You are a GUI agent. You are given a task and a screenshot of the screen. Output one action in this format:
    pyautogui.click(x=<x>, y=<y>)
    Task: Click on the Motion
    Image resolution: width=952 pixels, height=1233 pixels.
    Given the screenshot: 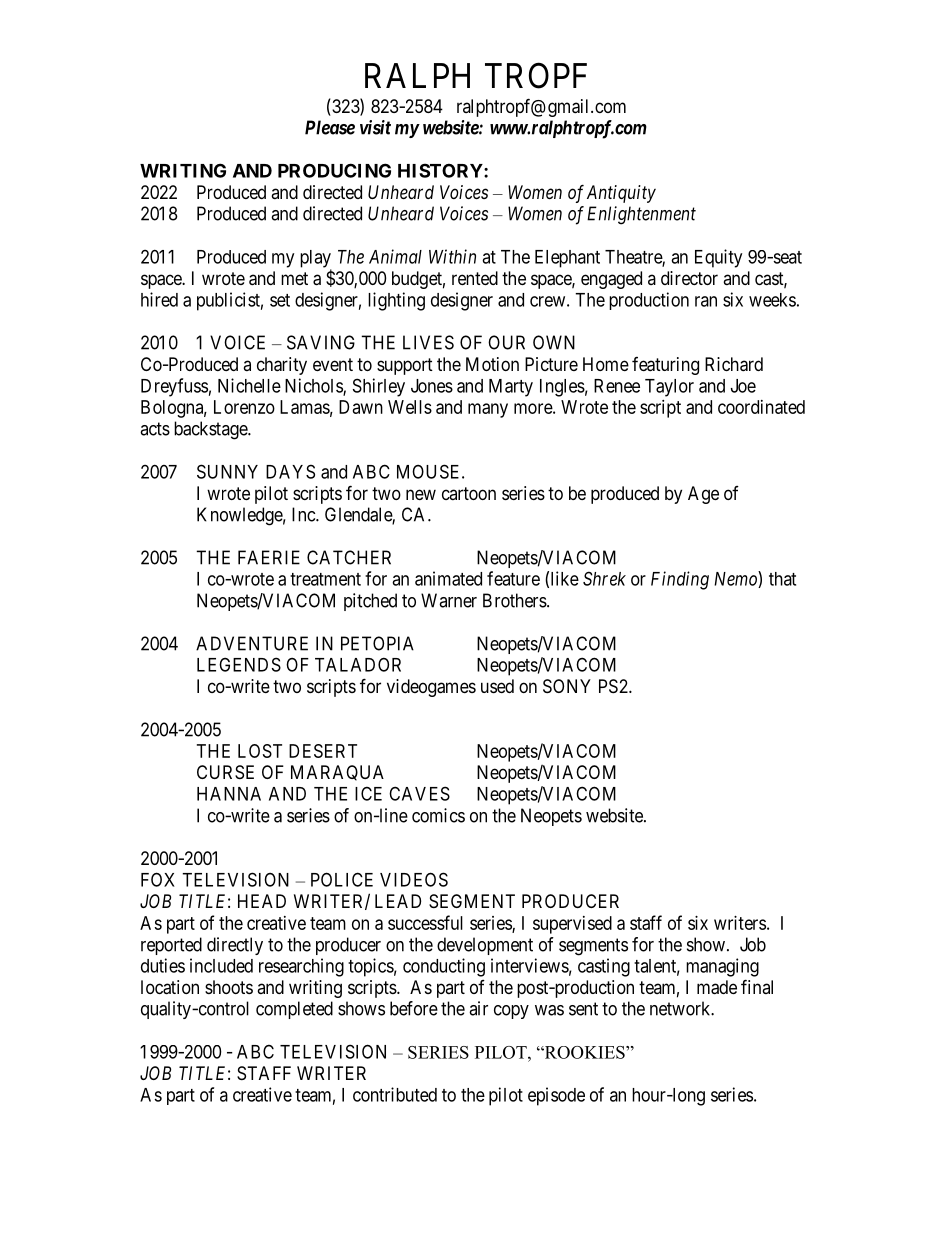 What is the action you would take?
    pyautogui.click(x=492, y=364)
